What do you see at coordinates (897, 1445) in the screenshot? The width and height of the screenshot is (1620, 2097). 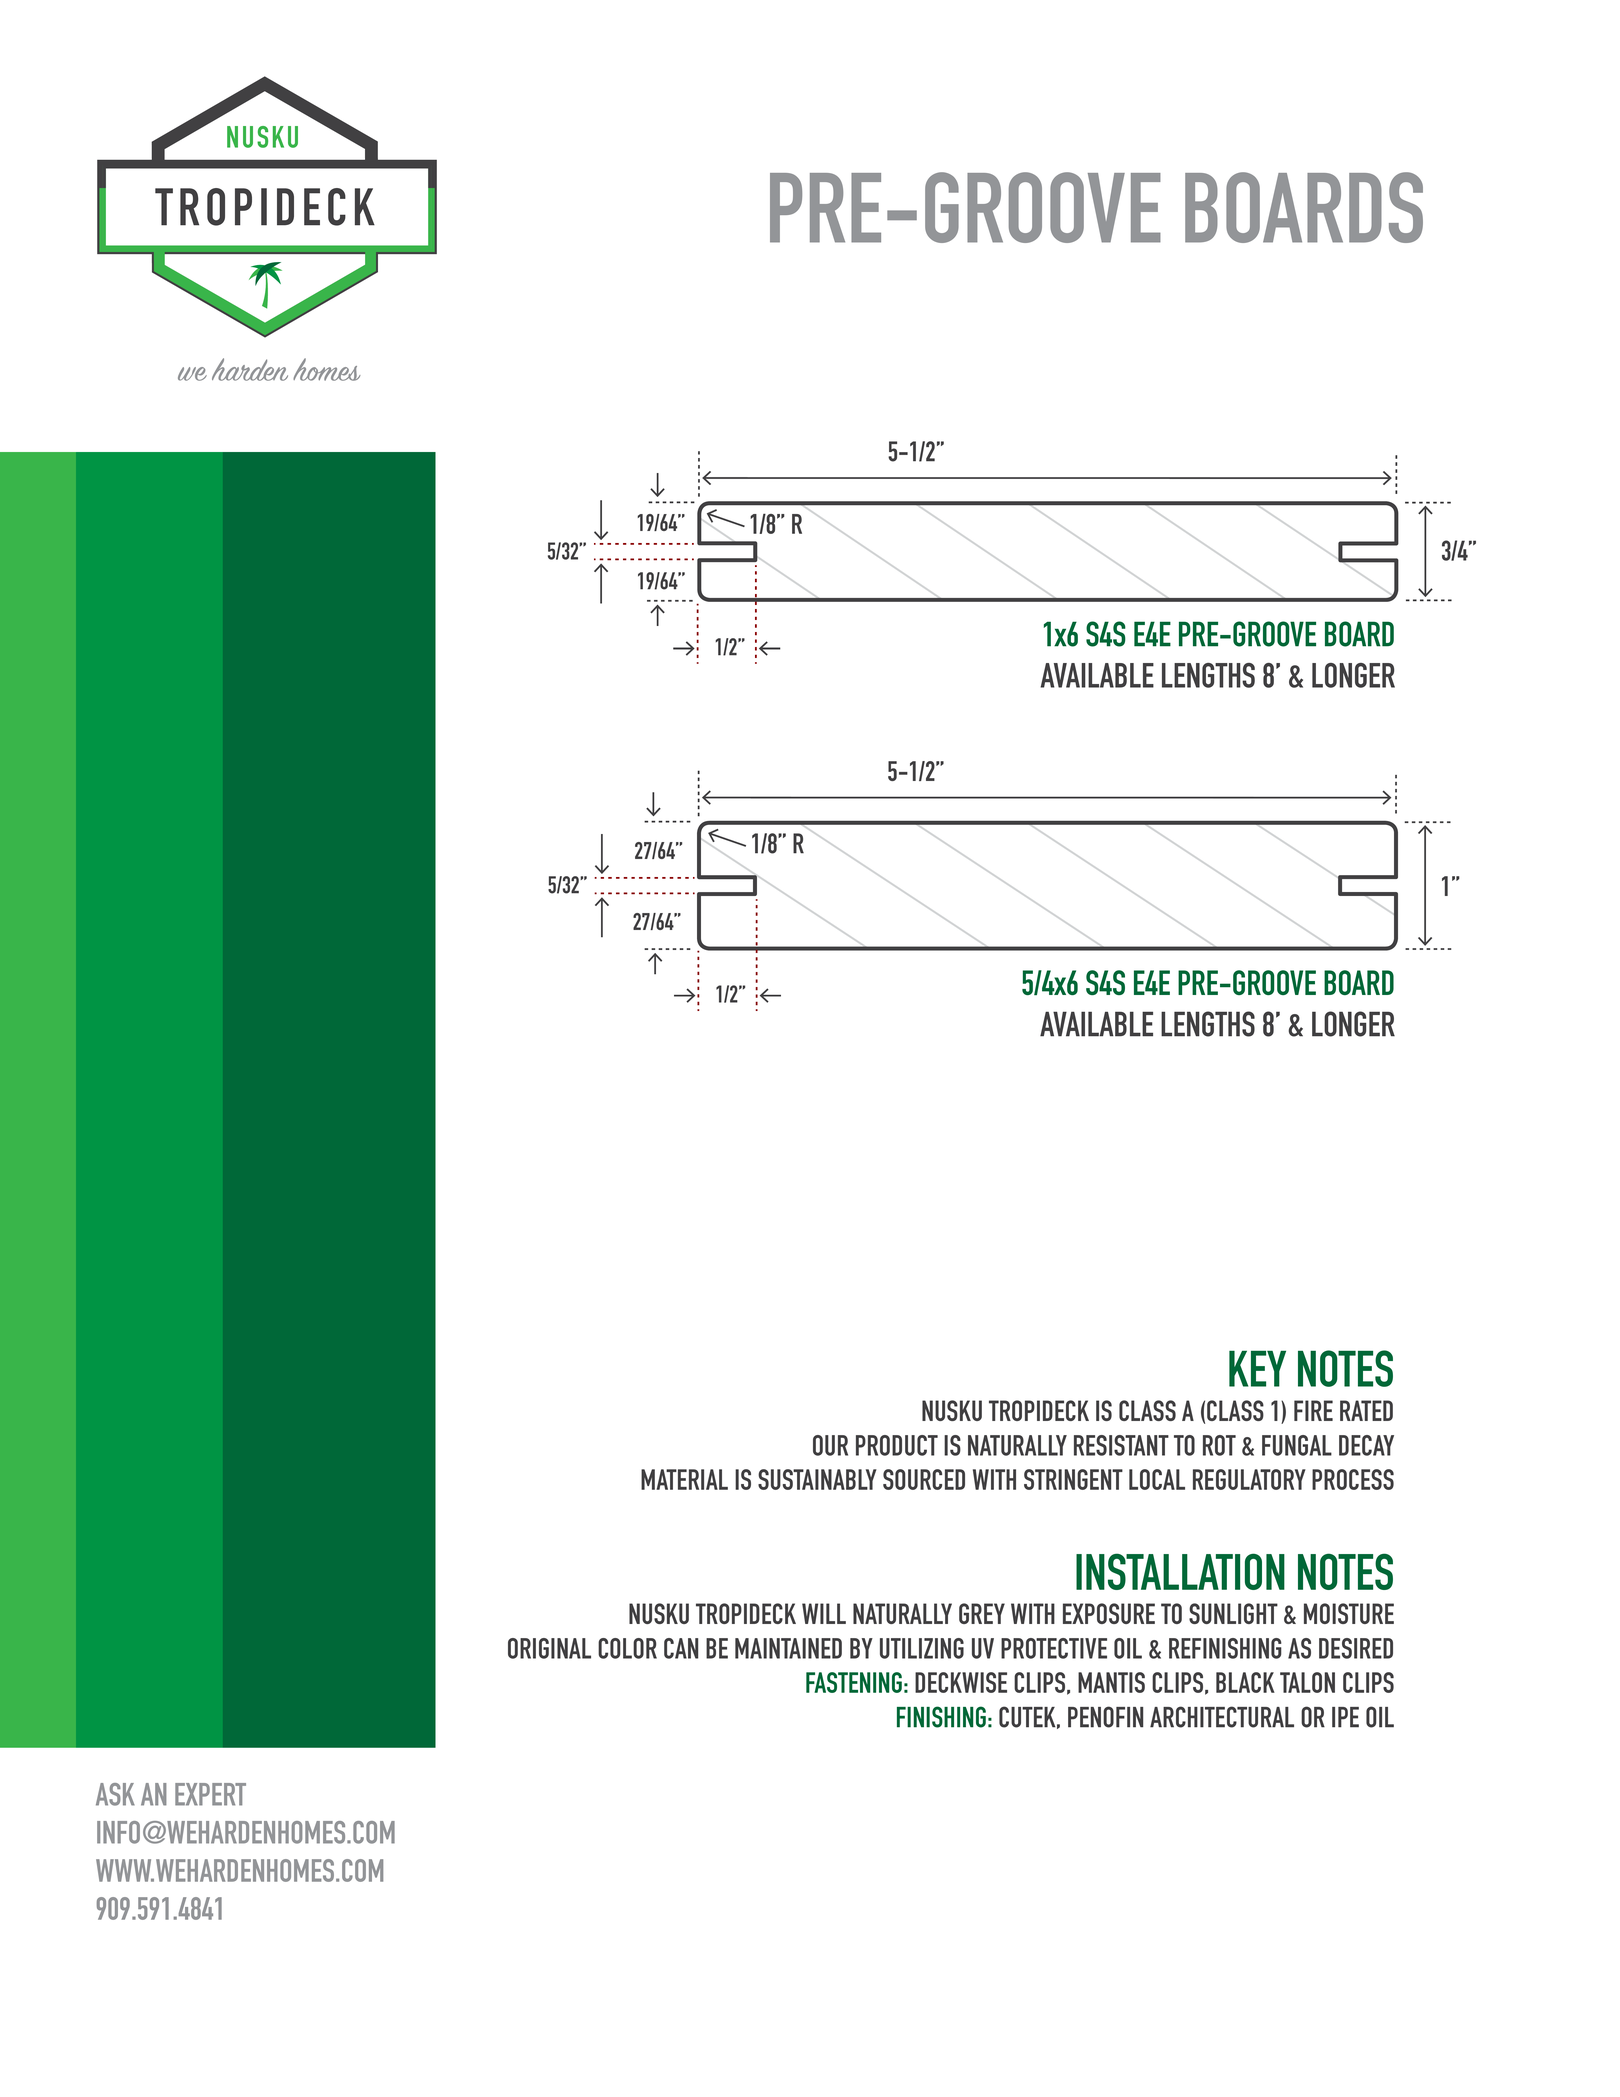 I see `PRODUCT` at bounding box center [897, 1445].
